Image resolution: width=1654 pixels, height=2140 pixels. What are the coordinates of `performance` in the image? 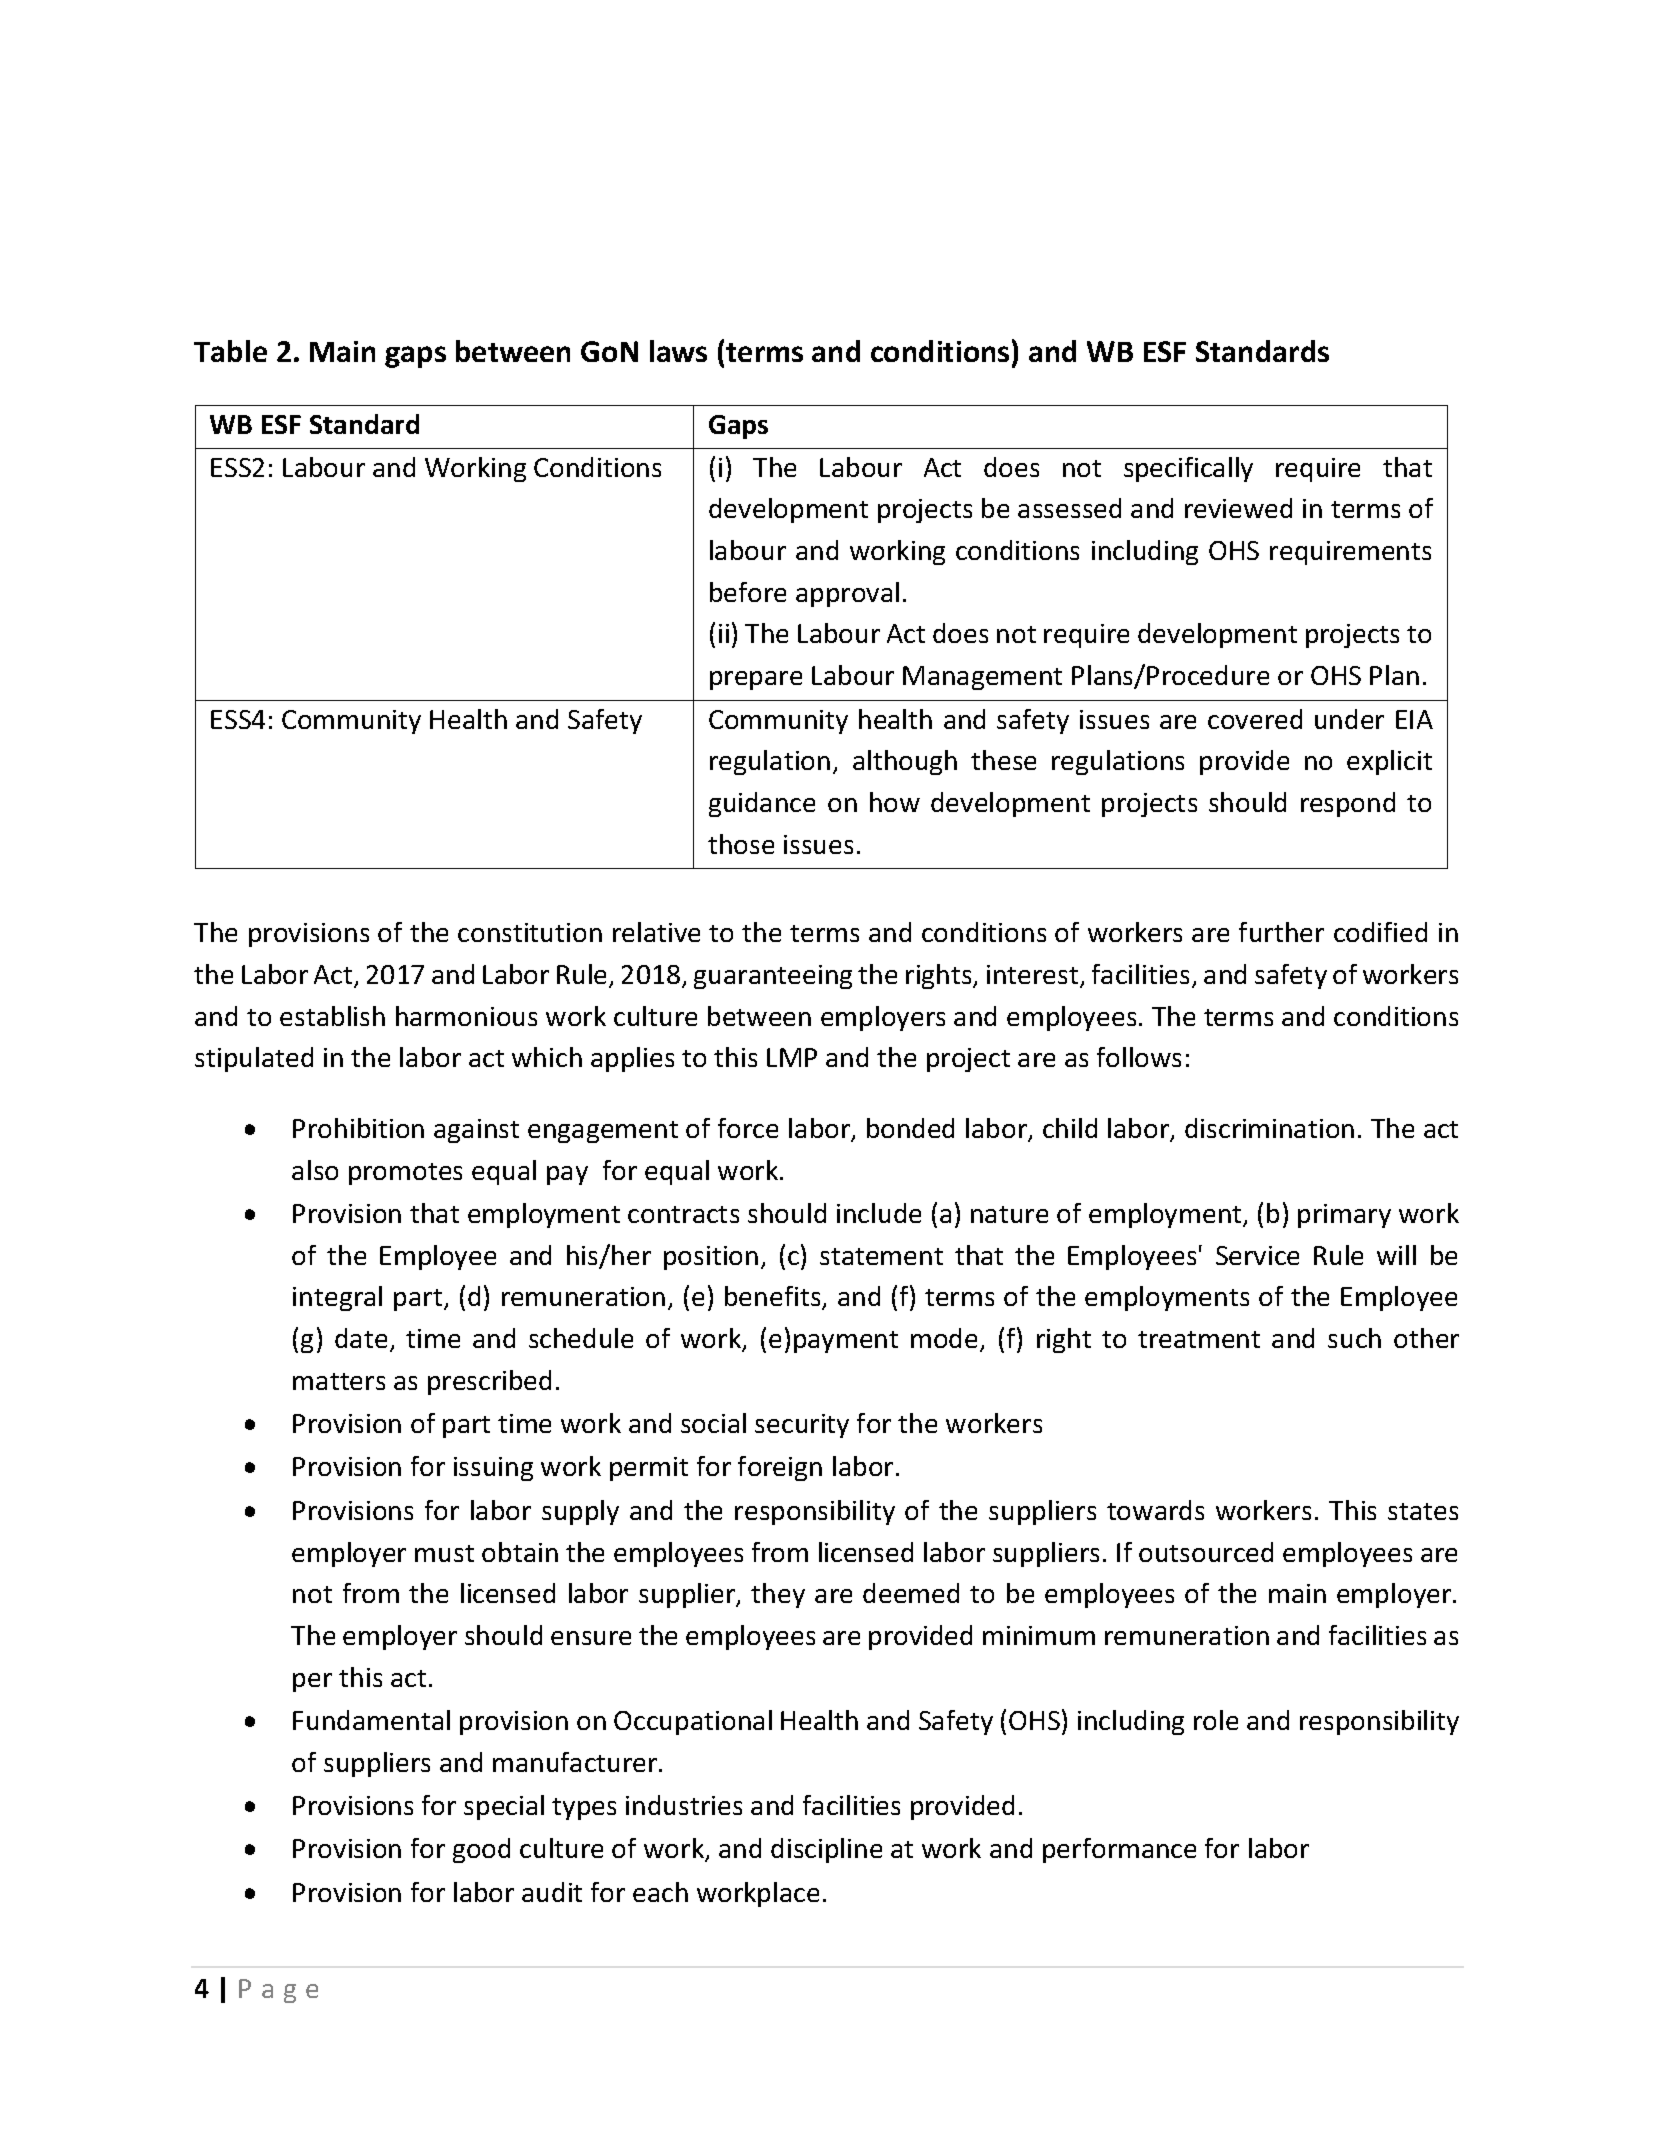 It's located at (1119, 1850).
